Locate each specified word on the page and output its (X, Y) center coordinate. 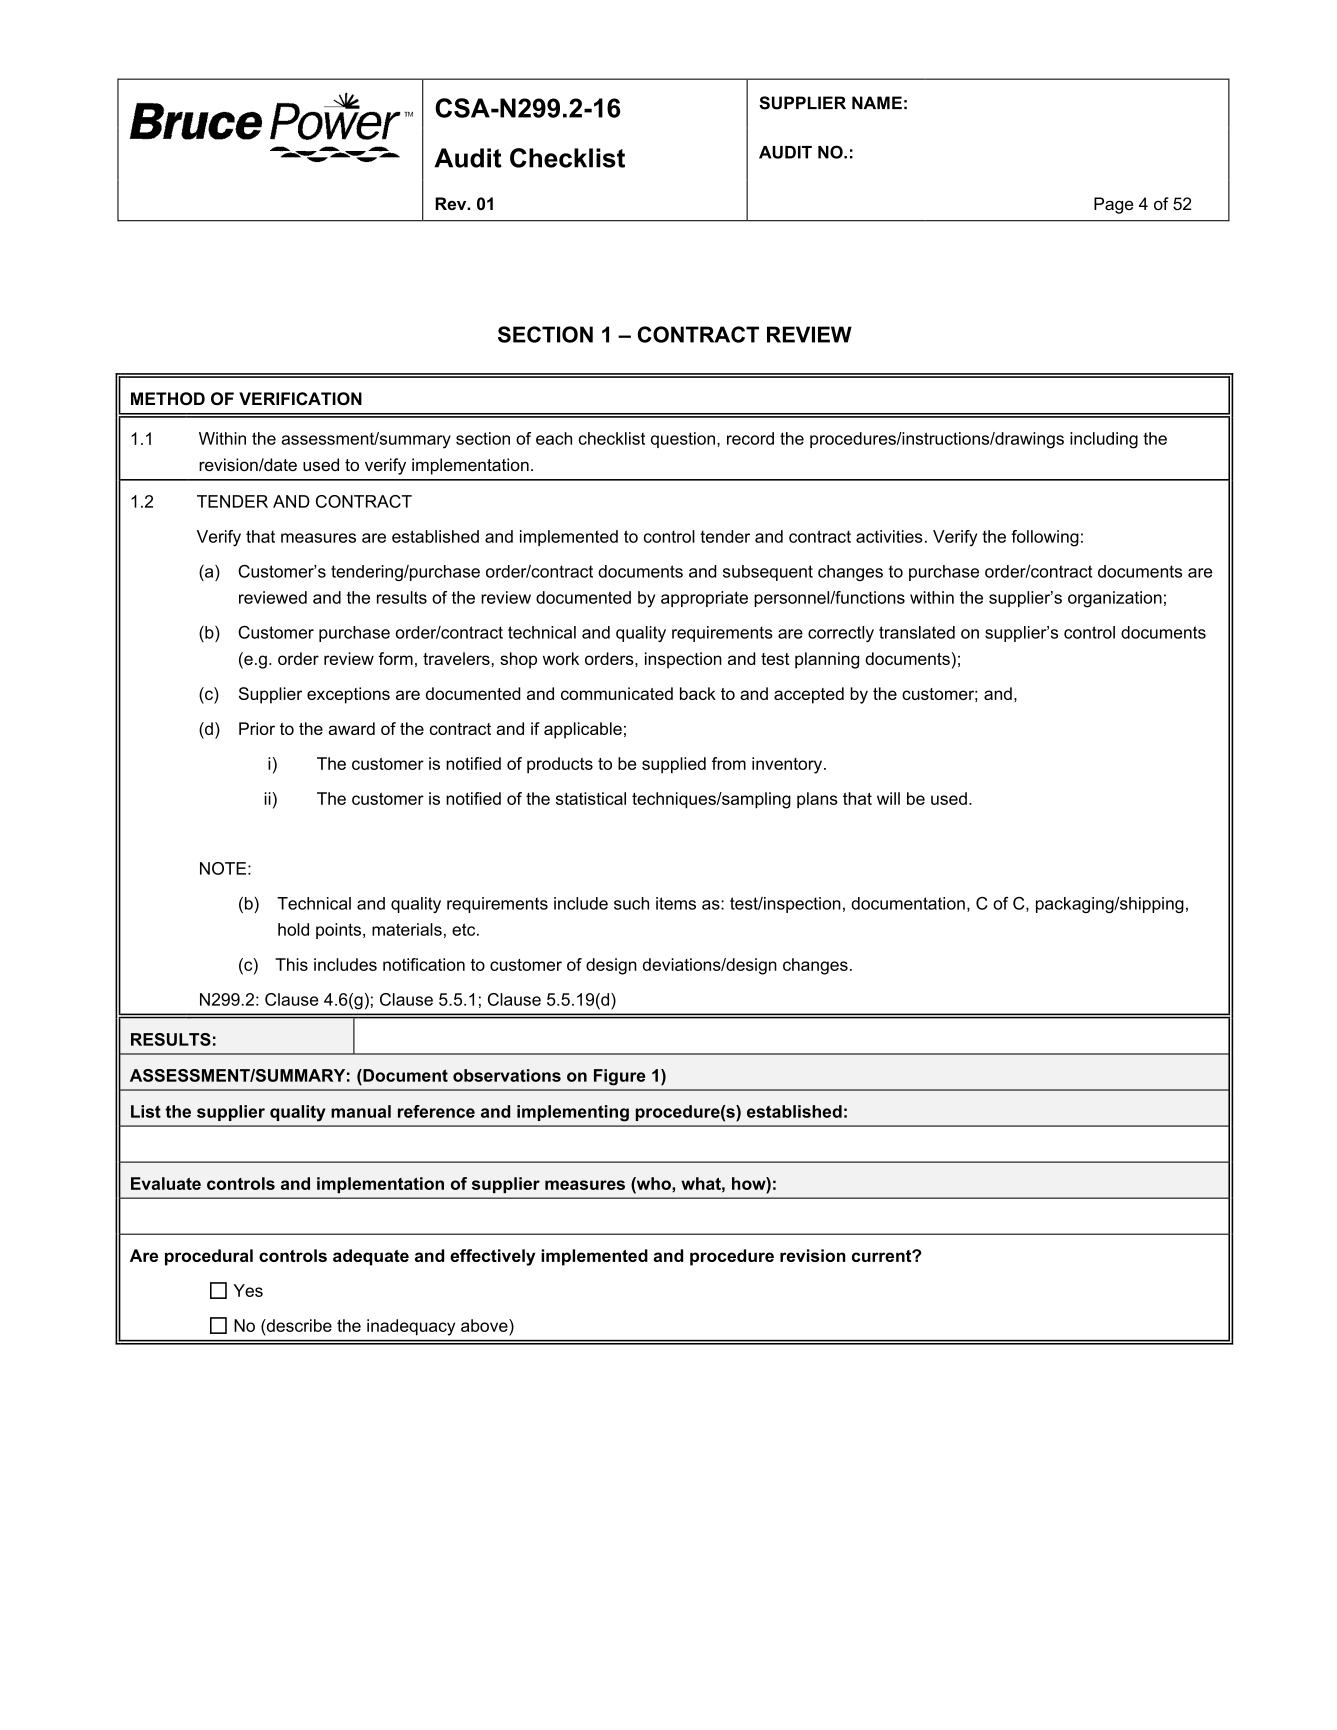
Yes (248, 1290)
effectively (492, 1257)
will (888, 798)
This (291, 964)
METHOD (168, 398)
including (1104, 440)
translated (917, 632)
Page (1113, 205)
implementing (573, 1113)
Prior (257, 728)
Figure (619, 1077)
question (683, 440)
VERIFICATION (300, 399)
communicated (617, 693)
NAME (877, 102)
